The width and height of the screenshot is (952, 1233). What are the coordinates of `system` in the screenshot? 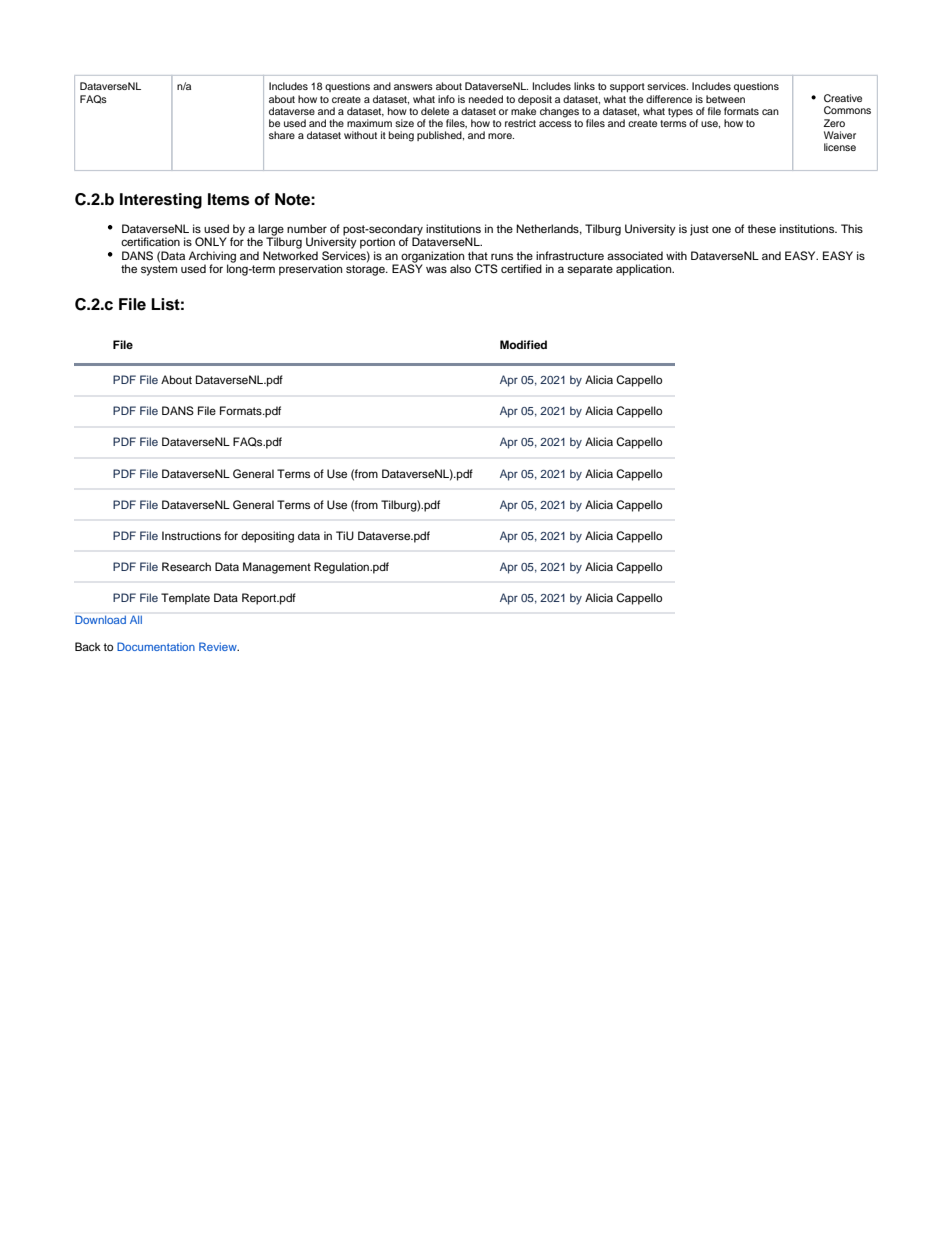 It's located at (159, 270).
